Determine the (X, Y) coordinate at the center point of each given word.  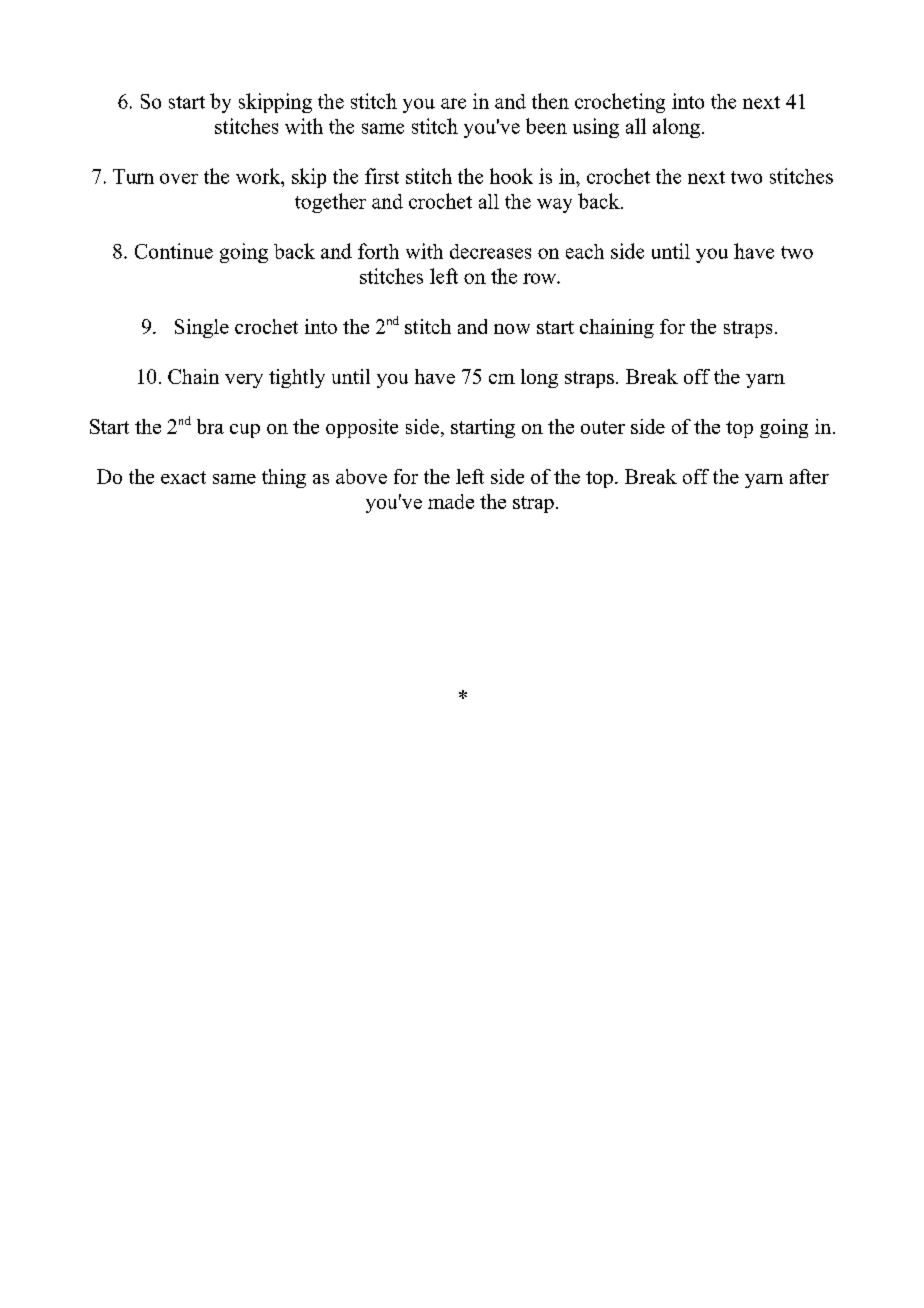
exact (183, 477)
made (451, 501)
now (512, 329)
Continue (174, 251)
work (259, 176)
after (809, 476)
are (453, 103)
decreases (490, 251)
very (244, 381)
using (596, 128)
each (585, 251)
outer (603, 427)
